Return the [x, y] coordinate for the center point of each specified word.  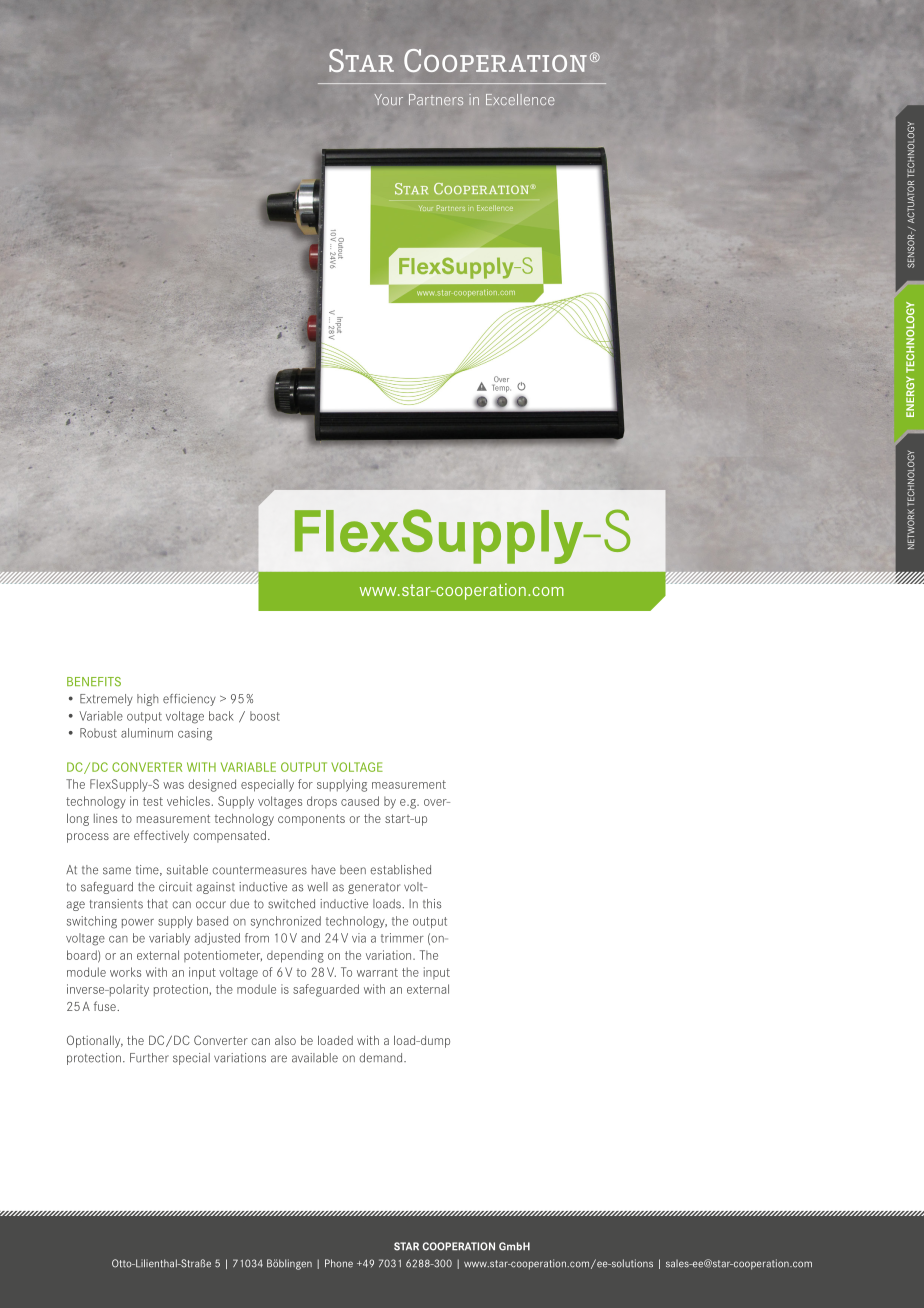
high [147, 700]
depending [295, 956]
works [125, 972]
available [315, 1058]
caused [360, 801]
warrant [377, 972]
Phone [339, 1263]
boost [265, 716]
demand [382, 1058]
